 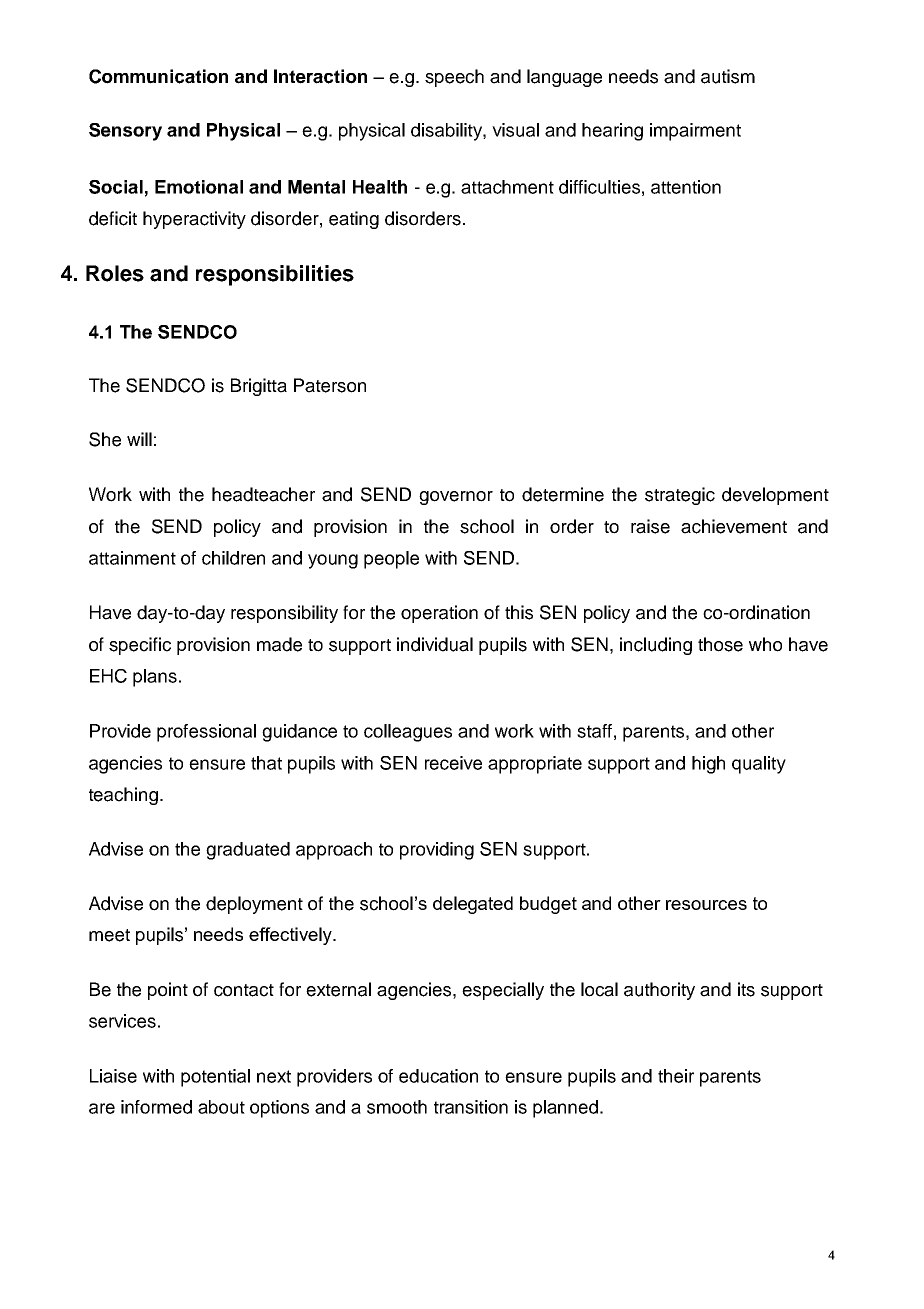 I want to click on providing, so click(x=437, y=851).
